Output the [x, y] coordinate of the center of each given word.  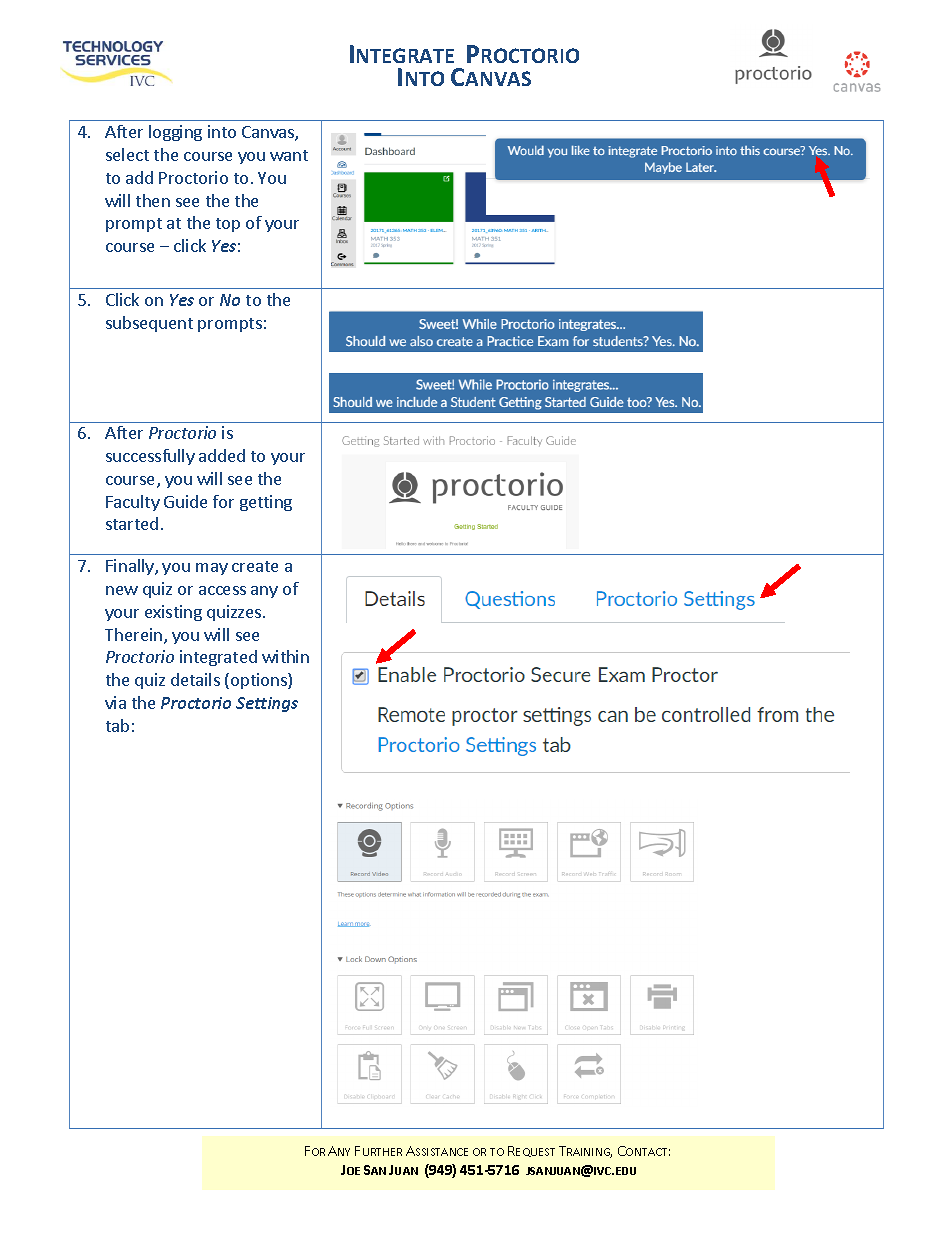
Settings [267, 704]
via [115, 702]
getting [266, 503]
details [195, 679]
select [127, 154]
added [222, 455]
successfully [150, 457]
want [289, 155]
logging [175, 133]
